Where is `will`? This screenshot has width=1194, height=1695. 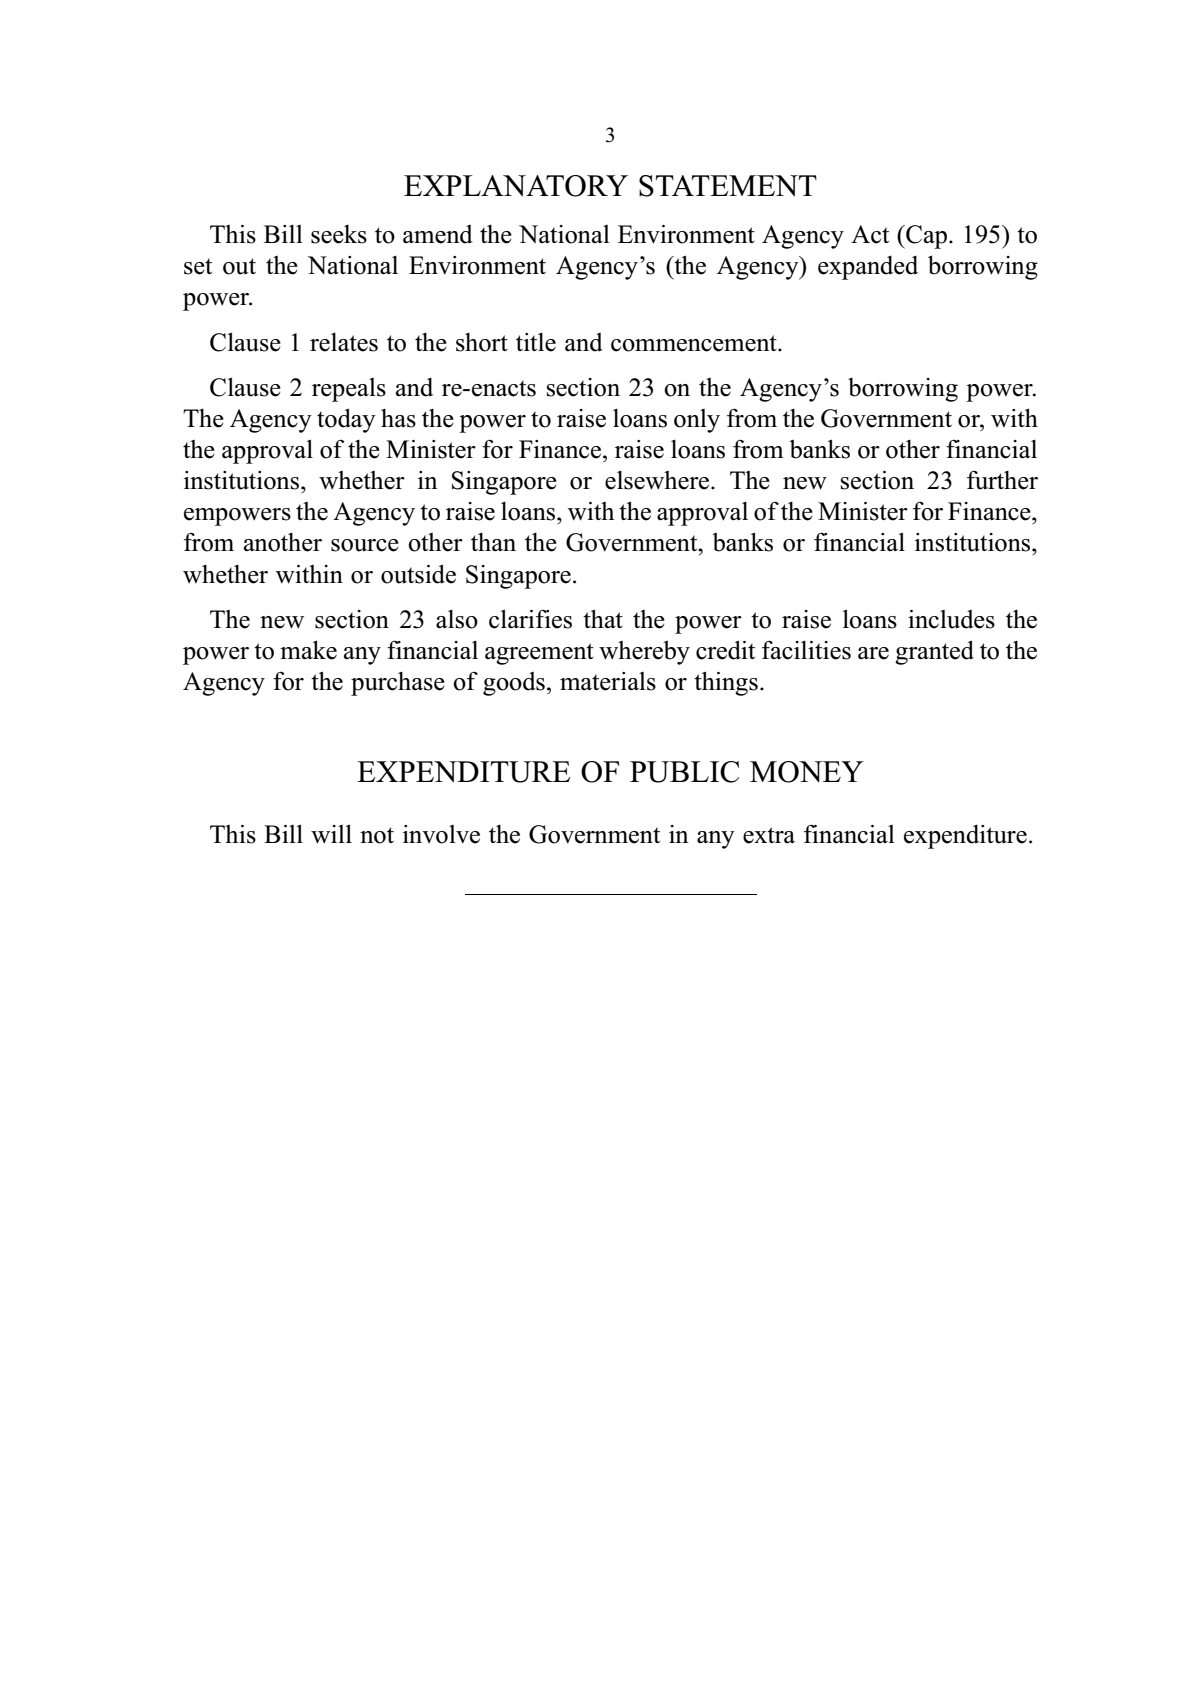 will is located at coordinates (331, 834).
